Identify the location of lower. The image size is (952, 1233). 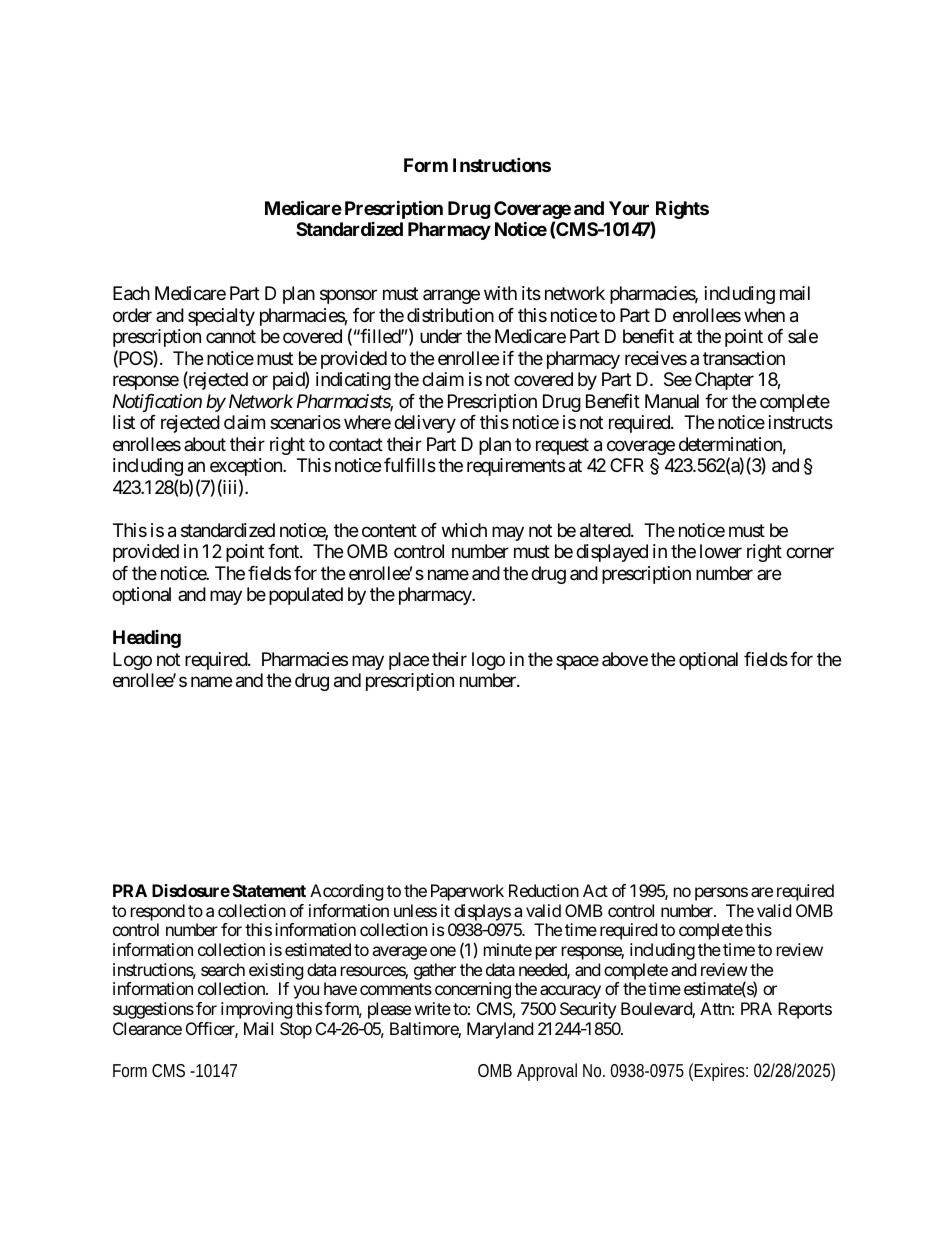
(721, 551).
